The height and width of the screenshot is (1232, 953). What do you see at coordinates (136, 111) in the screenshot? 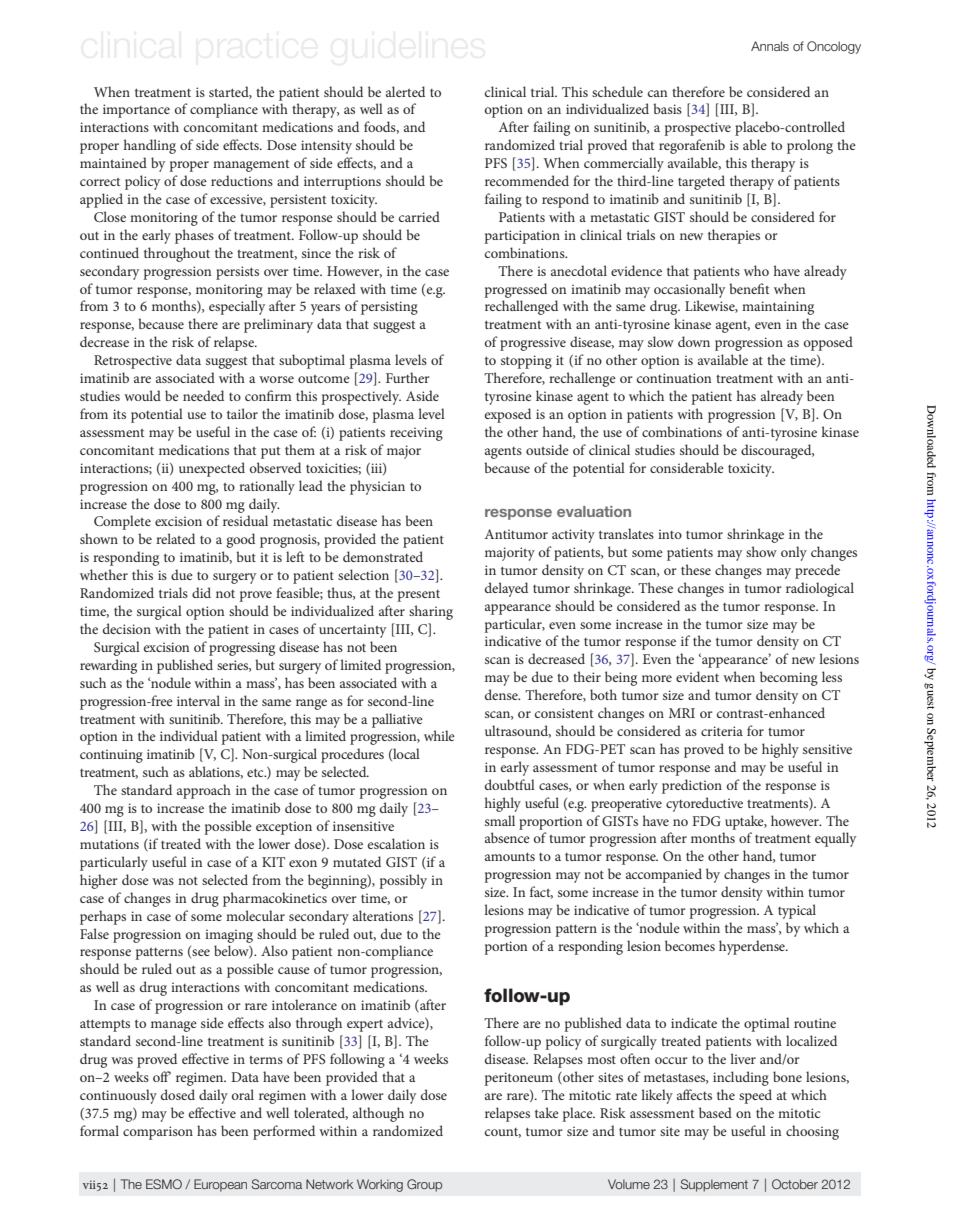
I see `importance` at bounding box center [136, 111].
